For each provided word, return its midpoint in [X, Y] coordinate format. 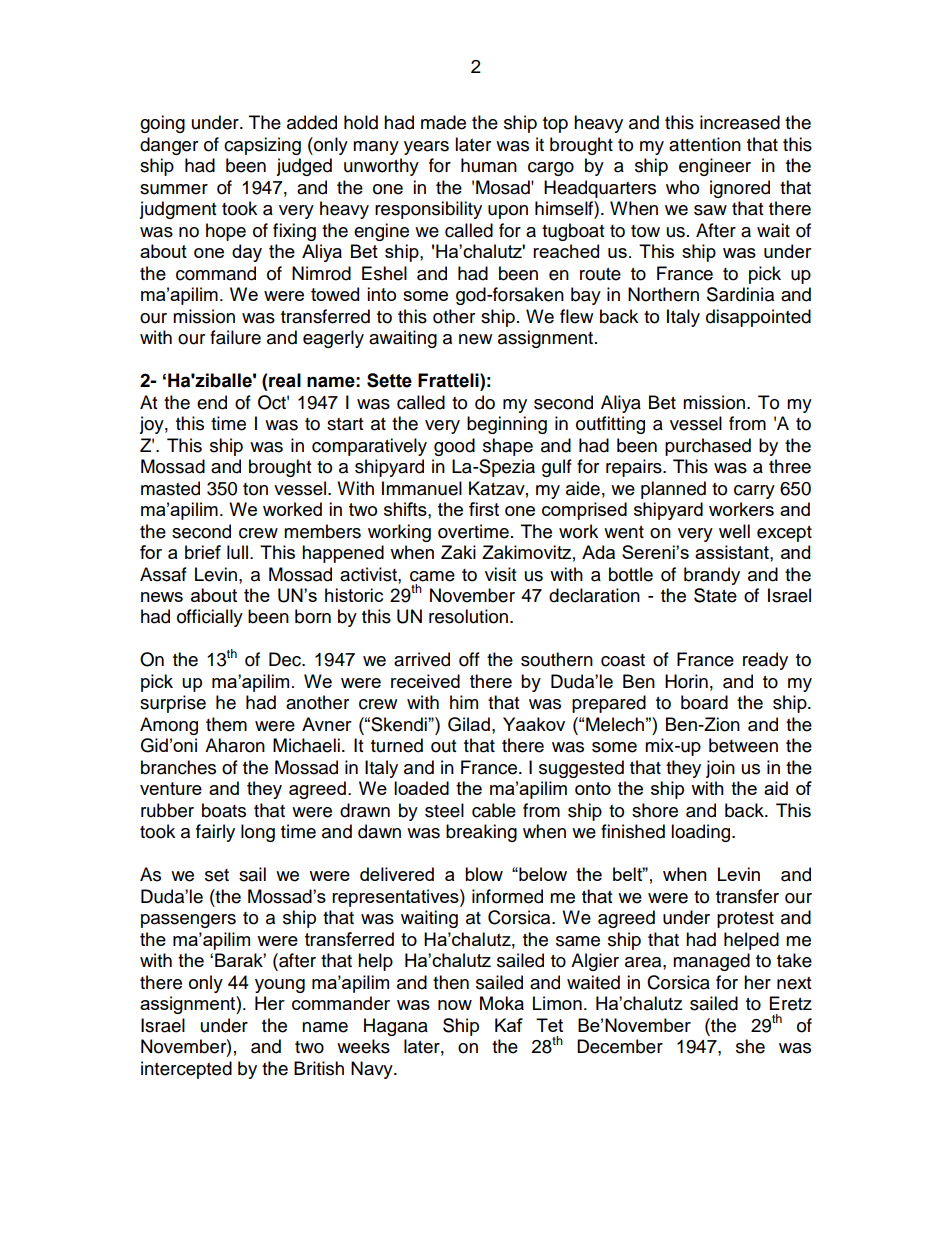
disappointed [758, 318]
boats [224, 810]
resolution [470, 616]
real [285, 380]
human [489, 165]
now [455, 1005]
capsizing [262, 146]
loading [702, 833]
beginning [507, 425]
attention [705, 144]
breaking [481, 833]
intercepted [186, 1070]
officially [210, 618]
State [715, 595]
